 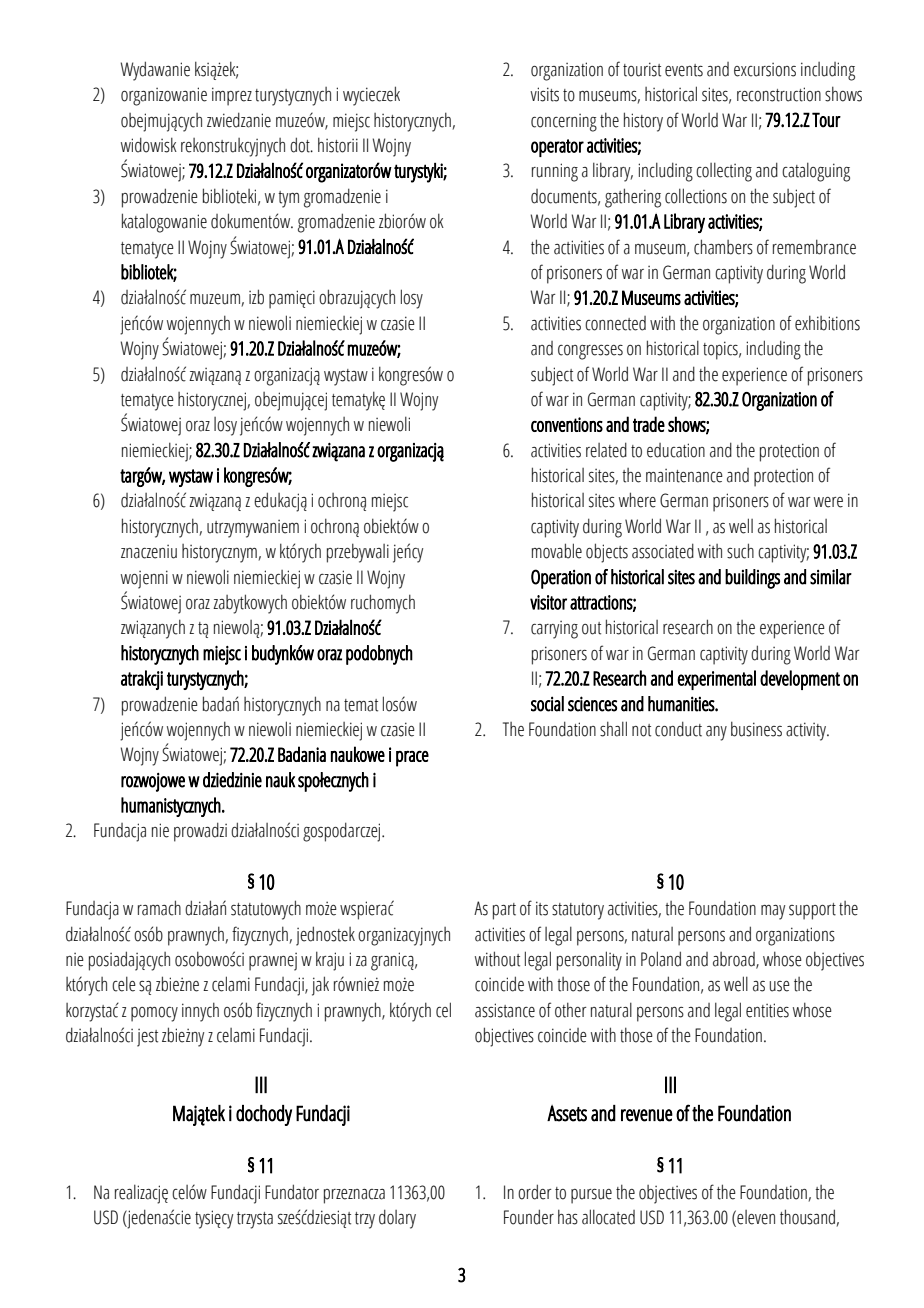 What do you see at coordinates (590, 352) in the screenshot?
I see `congresses` at bounding box center [590, 352].
